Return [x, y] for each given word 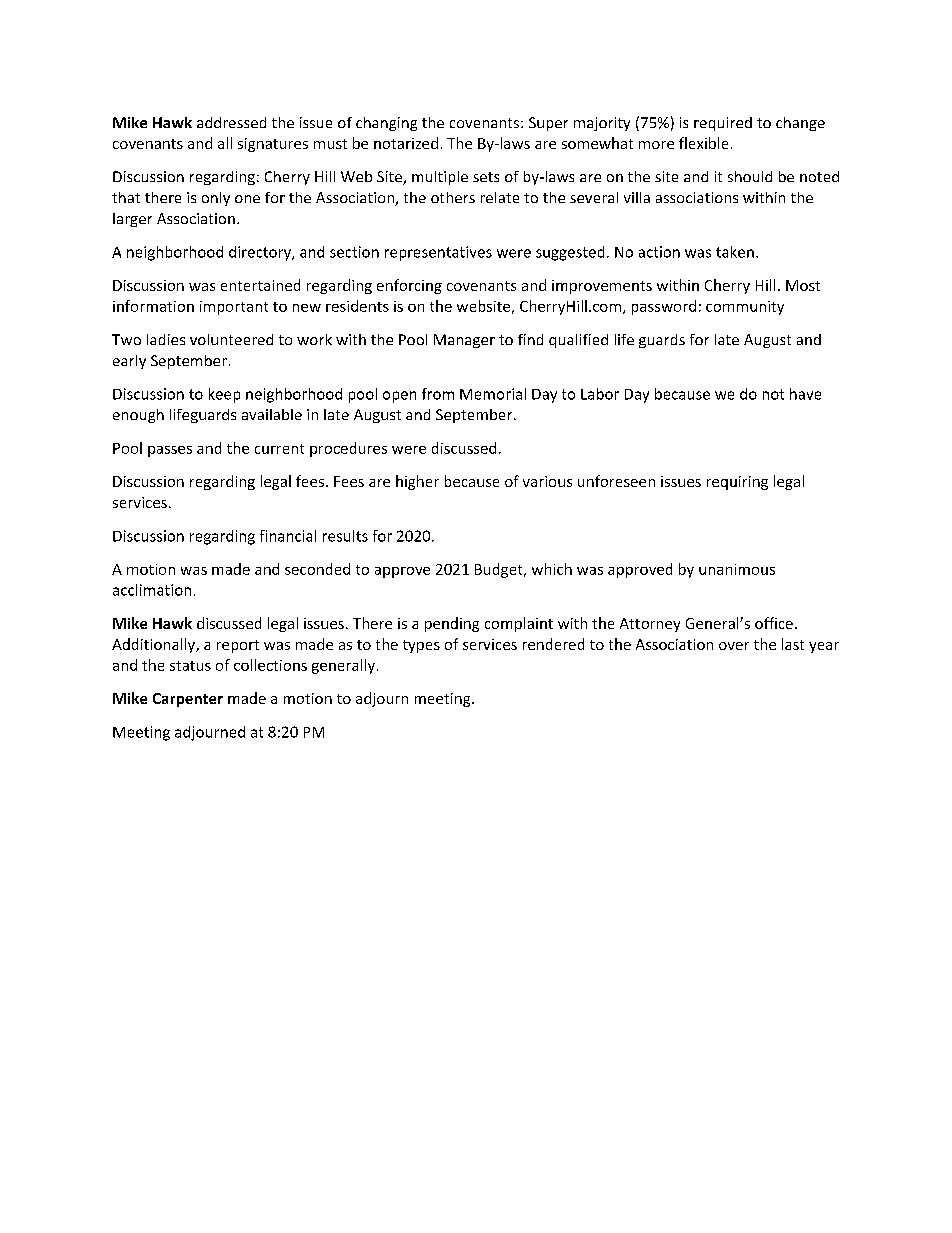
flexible [703, 143]
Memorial [493, 394]
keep [224, 395]
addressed [231, 122]
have [805, 394]
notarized [406, 143]
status [190, 666]
